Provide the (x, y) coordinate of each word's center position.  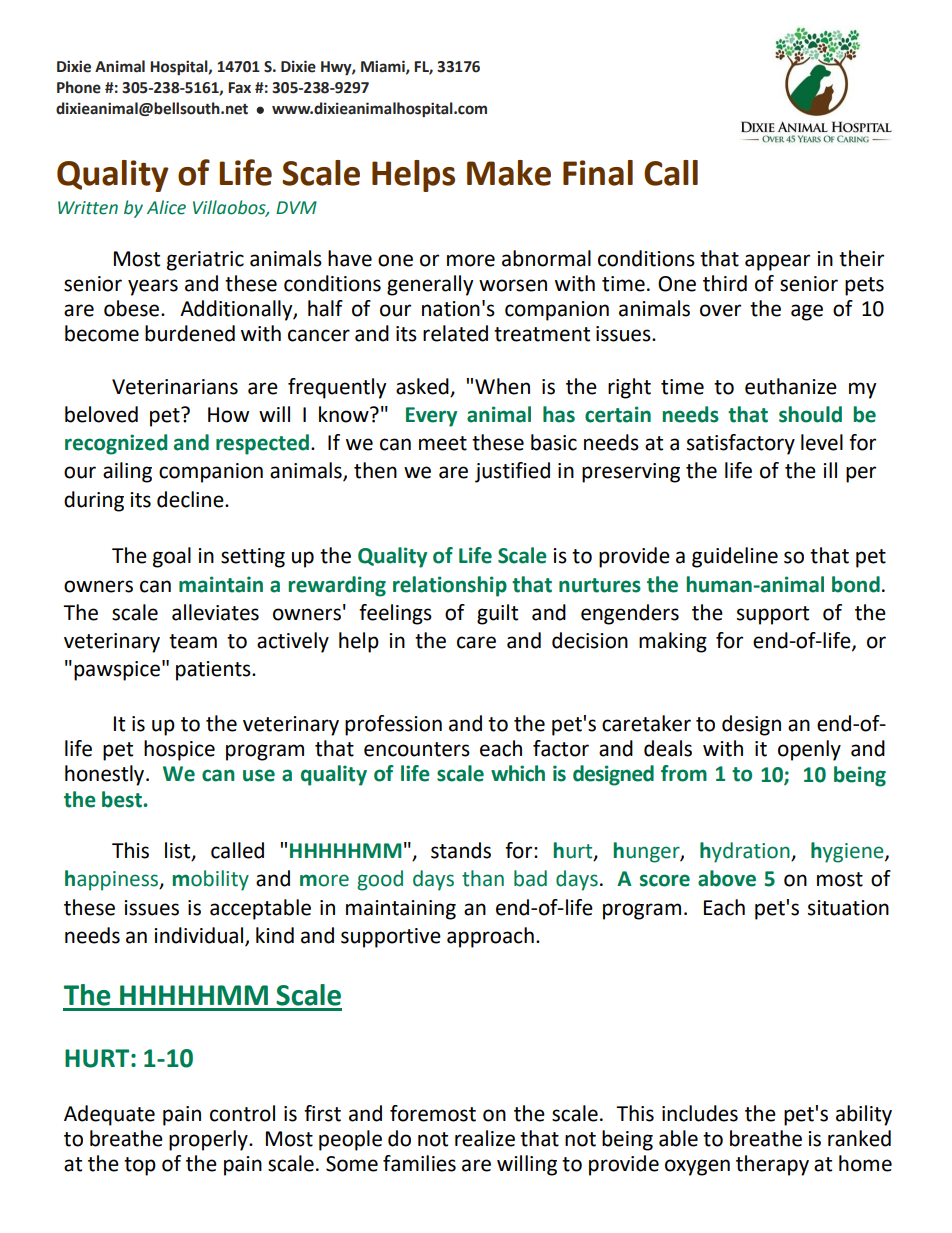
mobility (211, 880)
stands (461, 850)
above (727, 878)
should (810, 414)
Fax (239, 88)
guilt (497, 614)
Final (598, 173)
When (502, 386)
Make (509, 173)
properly (209, 1140)
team (193, 641)
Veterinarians (175, 387)
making (673, 642)
